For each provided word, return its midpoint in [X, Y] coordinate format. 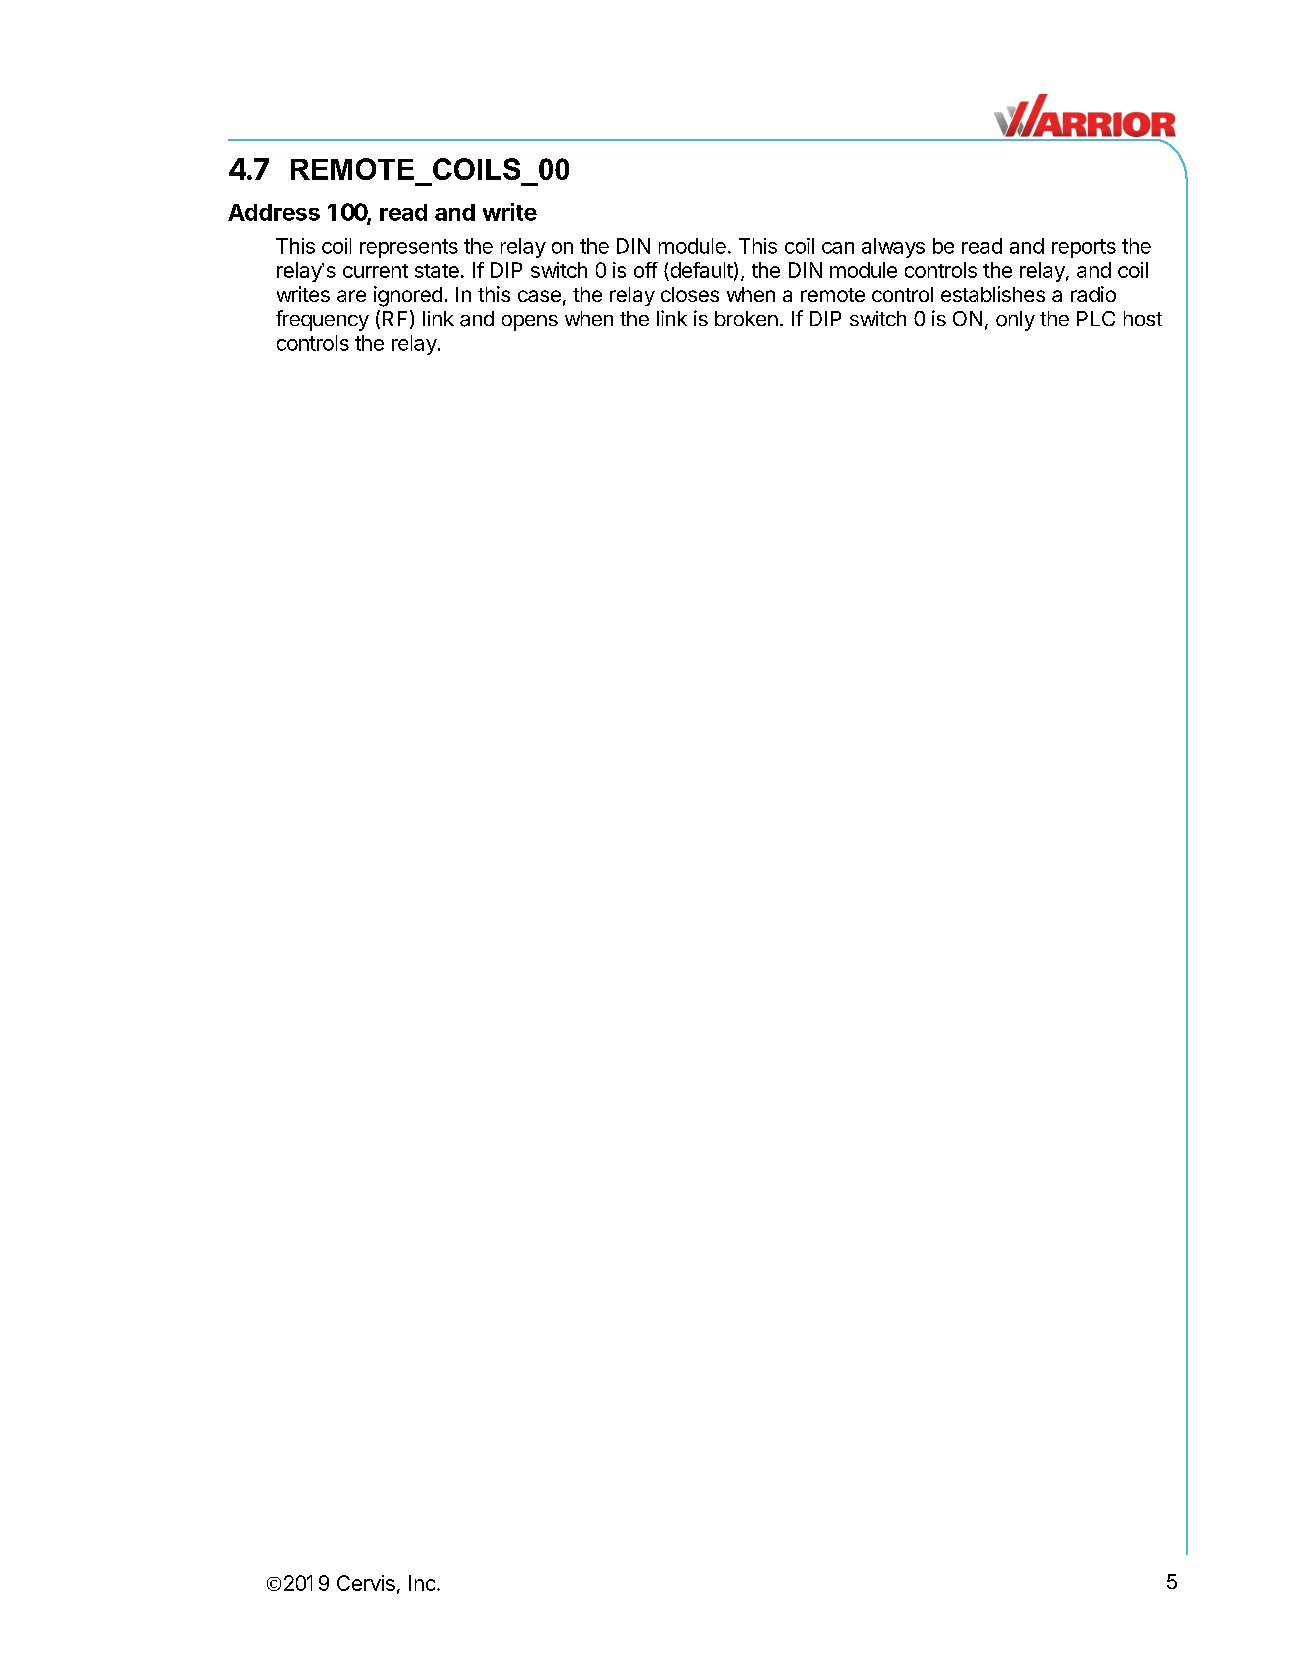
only [1015, 321]
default [700, 271]
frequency [322, 320]
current [375, 271]
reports [1084, 248]
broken [746, 318]
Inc [422, 1583]
